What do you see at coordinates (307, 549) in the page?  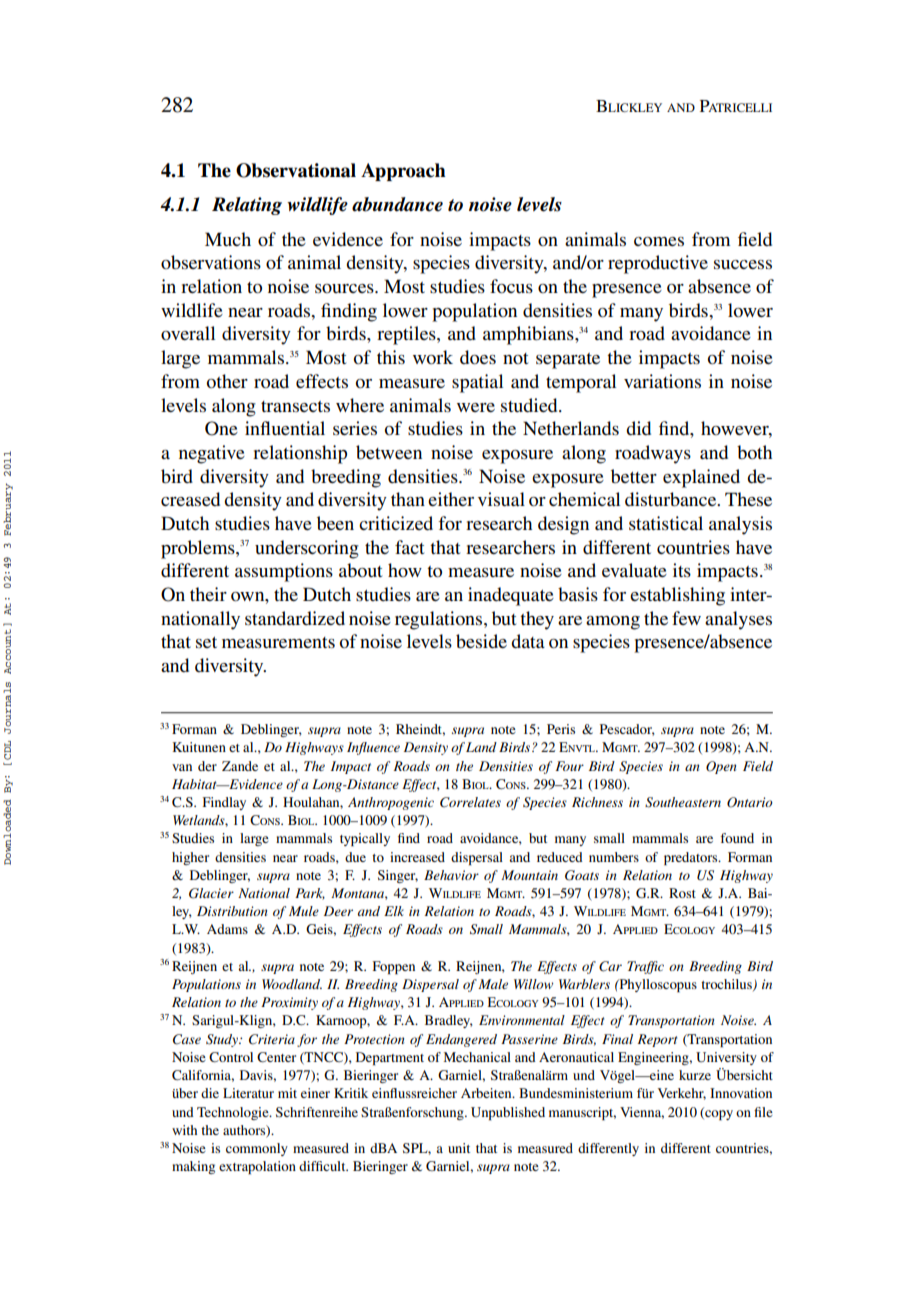 I see `underscoring` at bounding box center [307, 549].
